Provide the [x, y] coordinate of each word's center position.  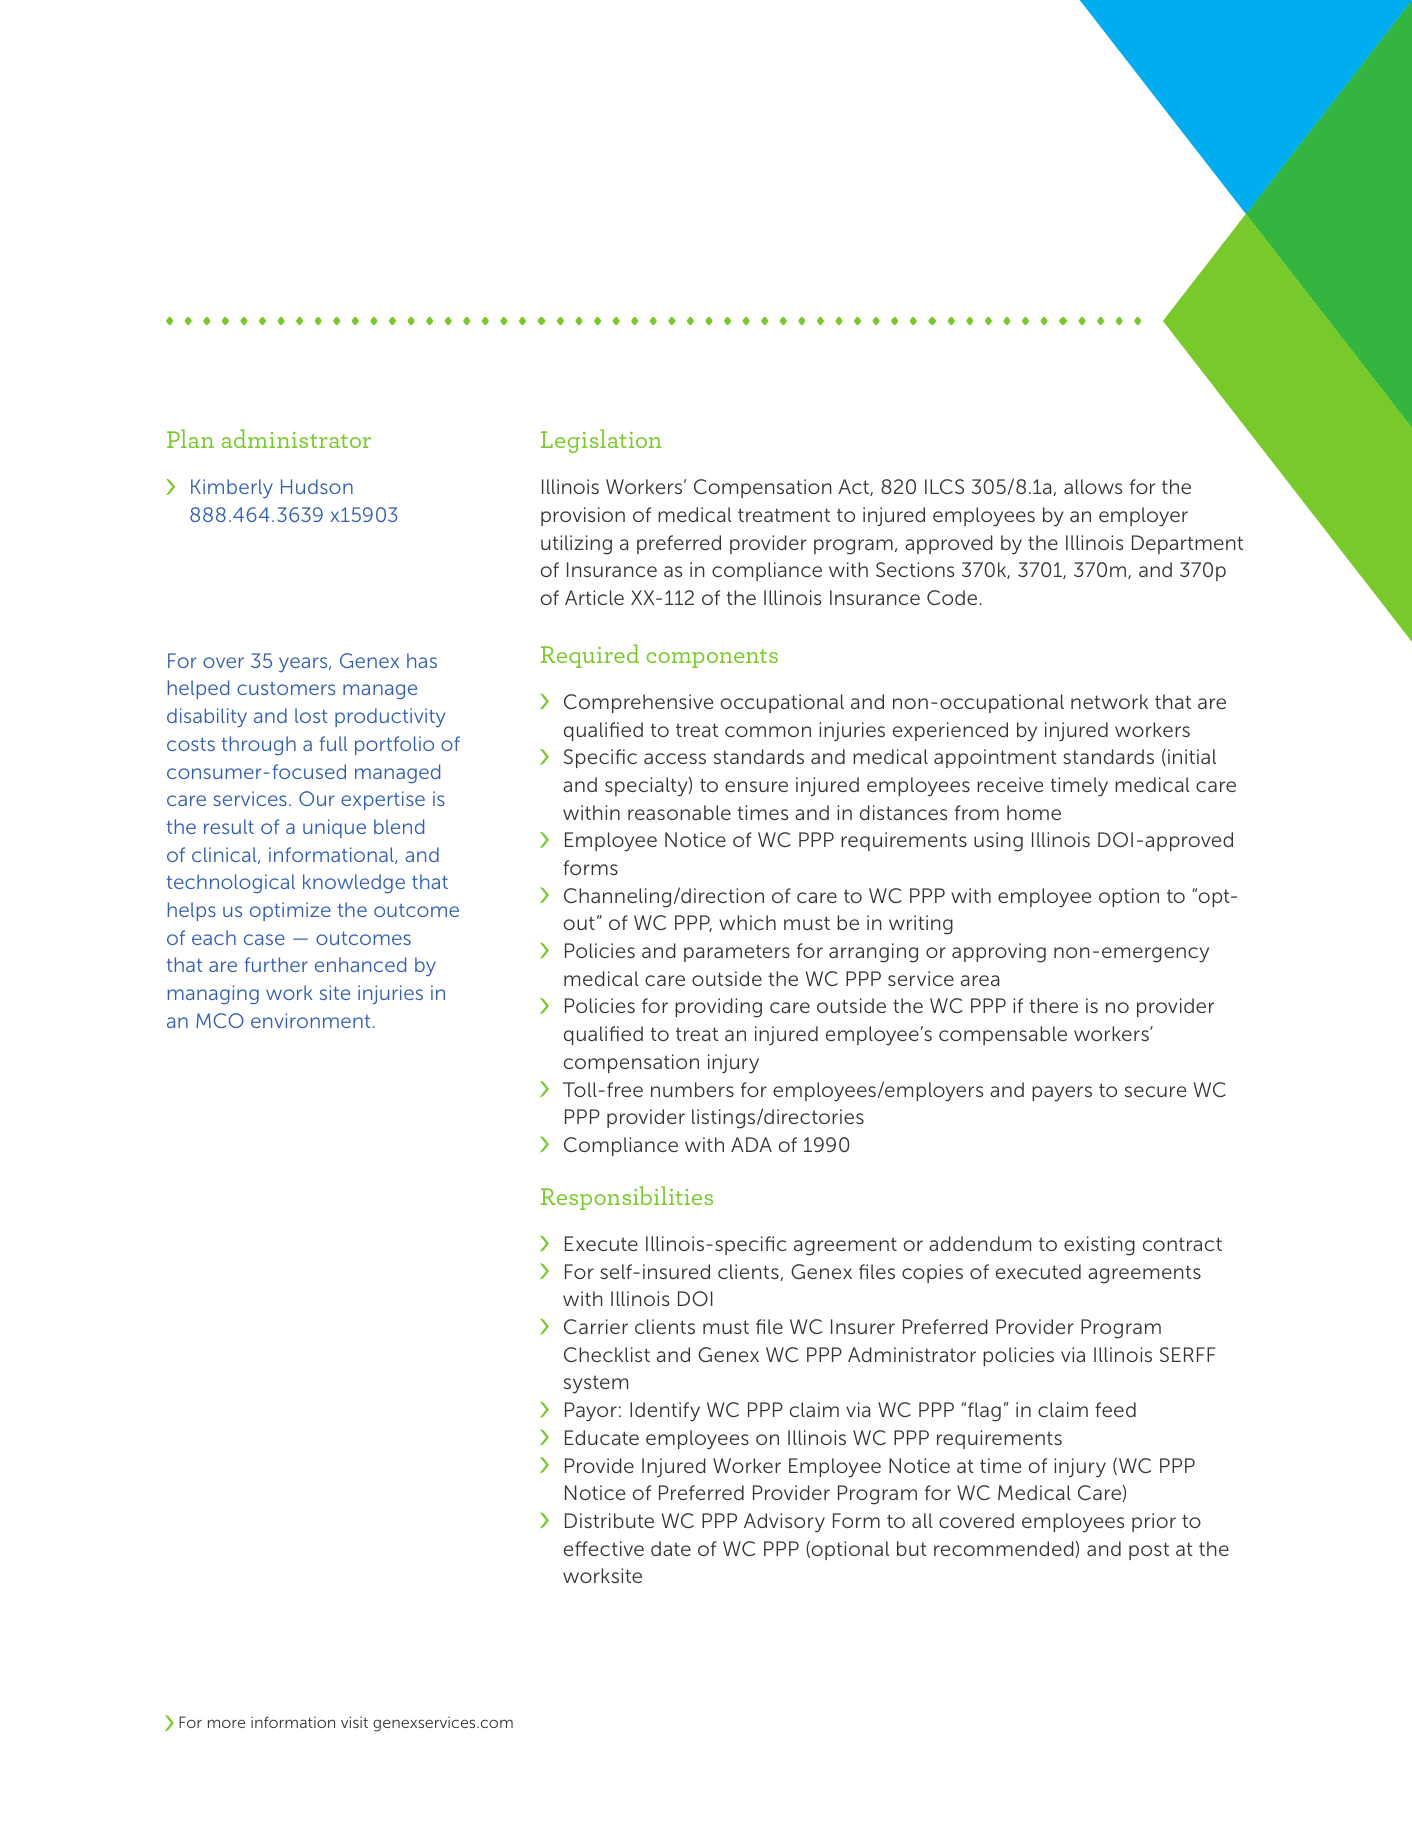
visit [354, 1722]
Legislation [601, 441]
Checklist [607, 1354]
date [671, 1548]
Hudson [317, 486]
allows [1093, 486]
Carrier [596, 1326]
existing [1099, 1246]
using [998, 842]
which [747, 922]
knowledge [354, 883]
